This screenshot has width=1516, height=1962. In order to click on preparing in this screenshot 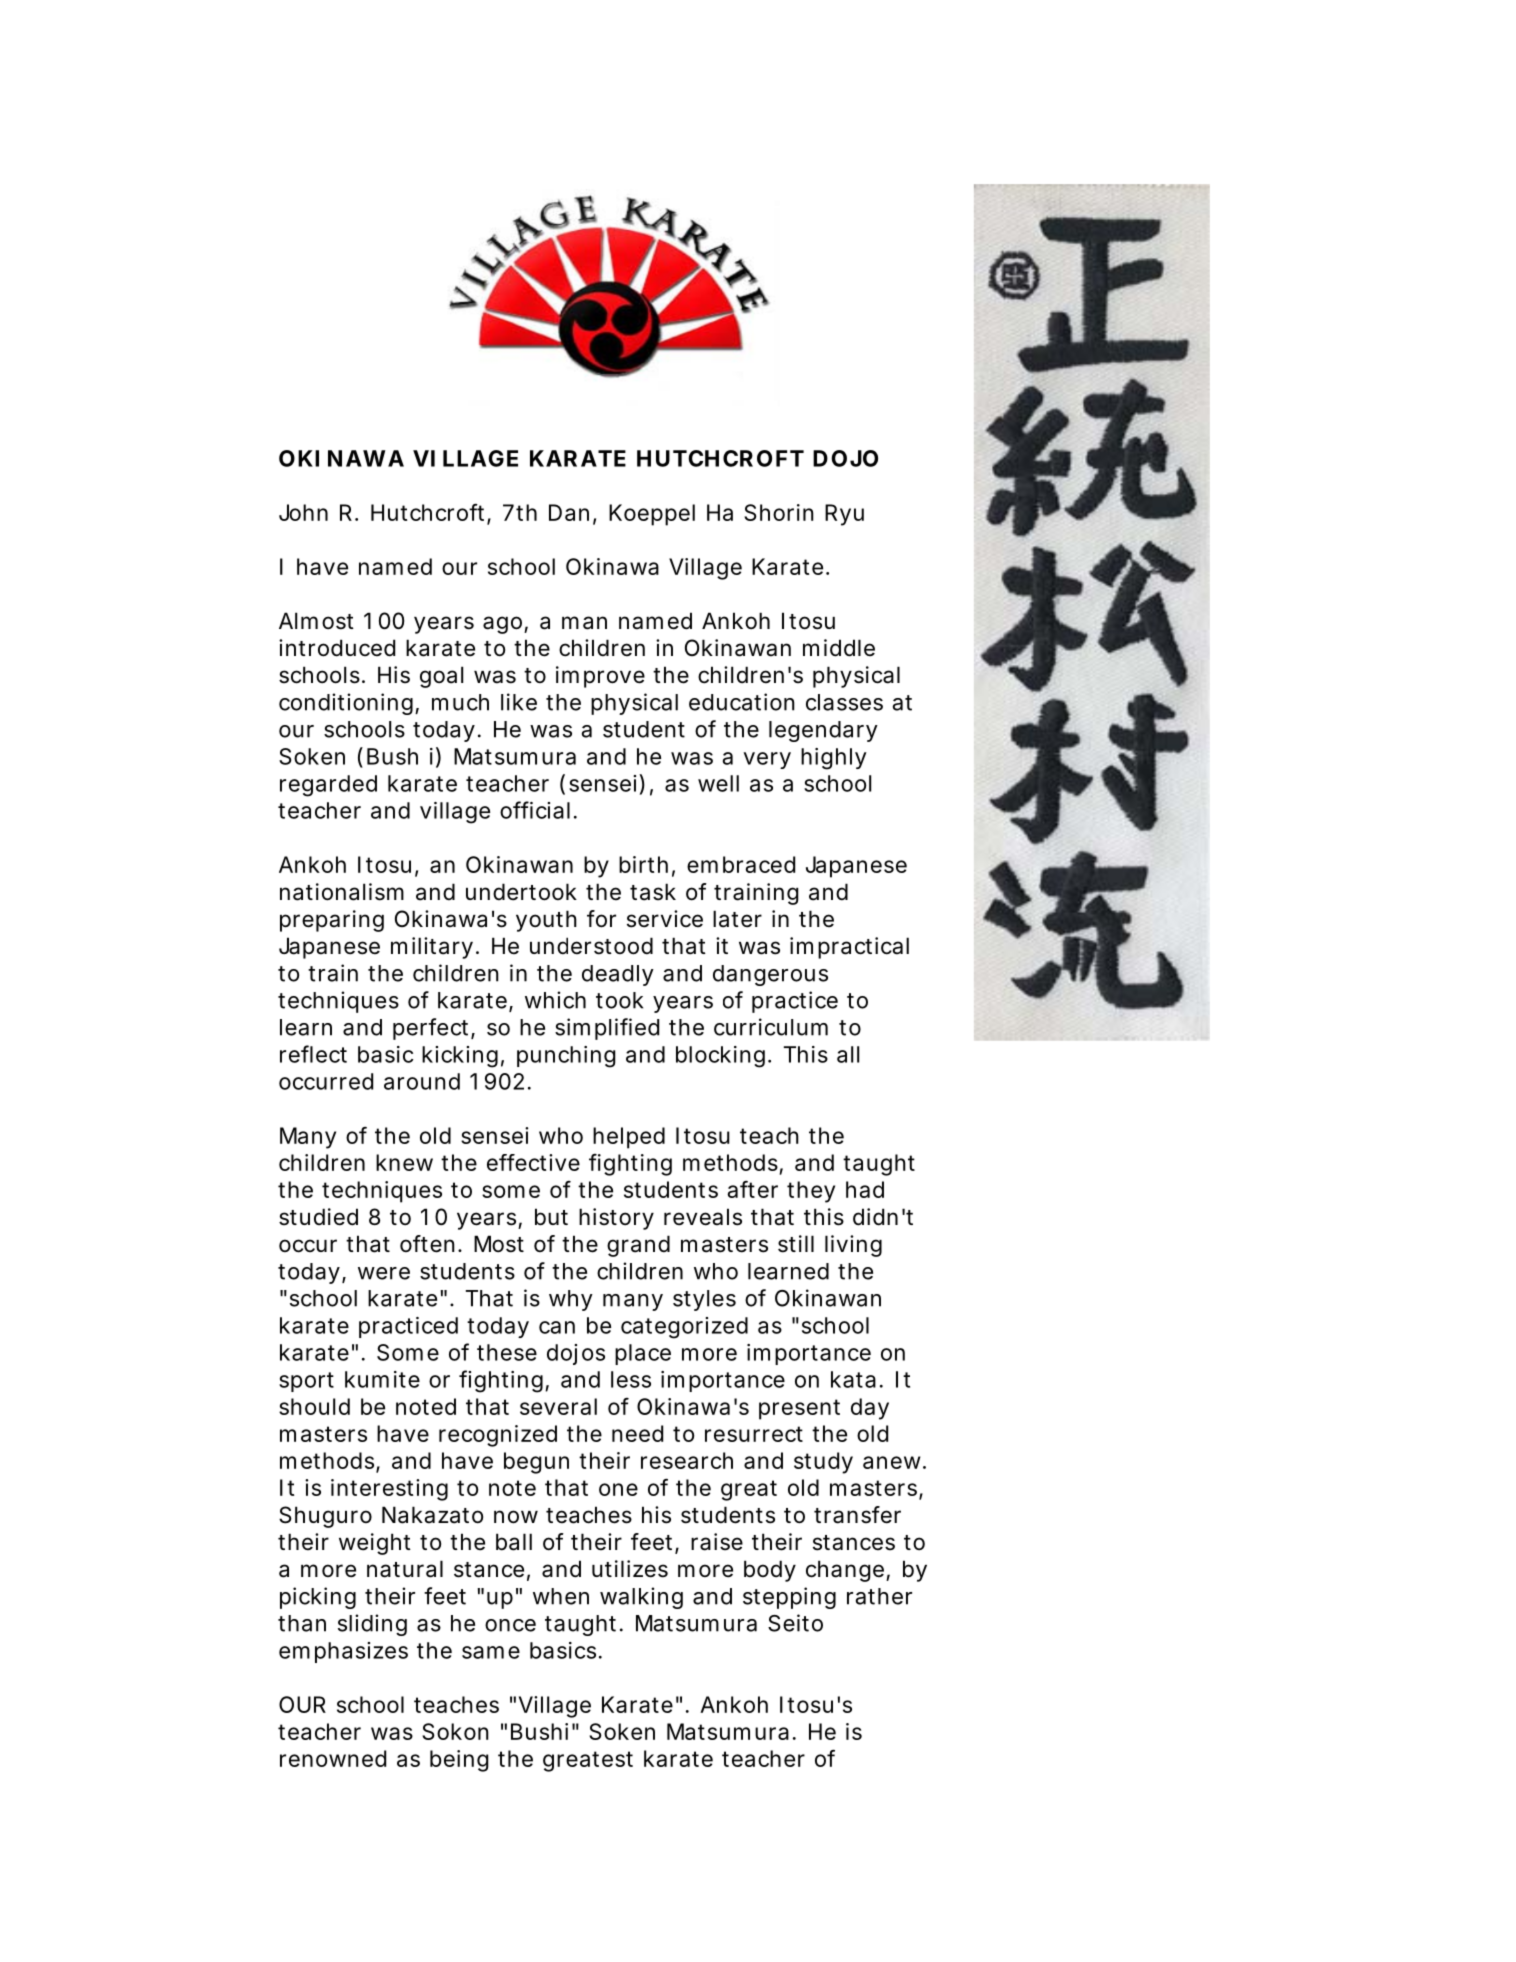, I will do `click(332, 921)`.
